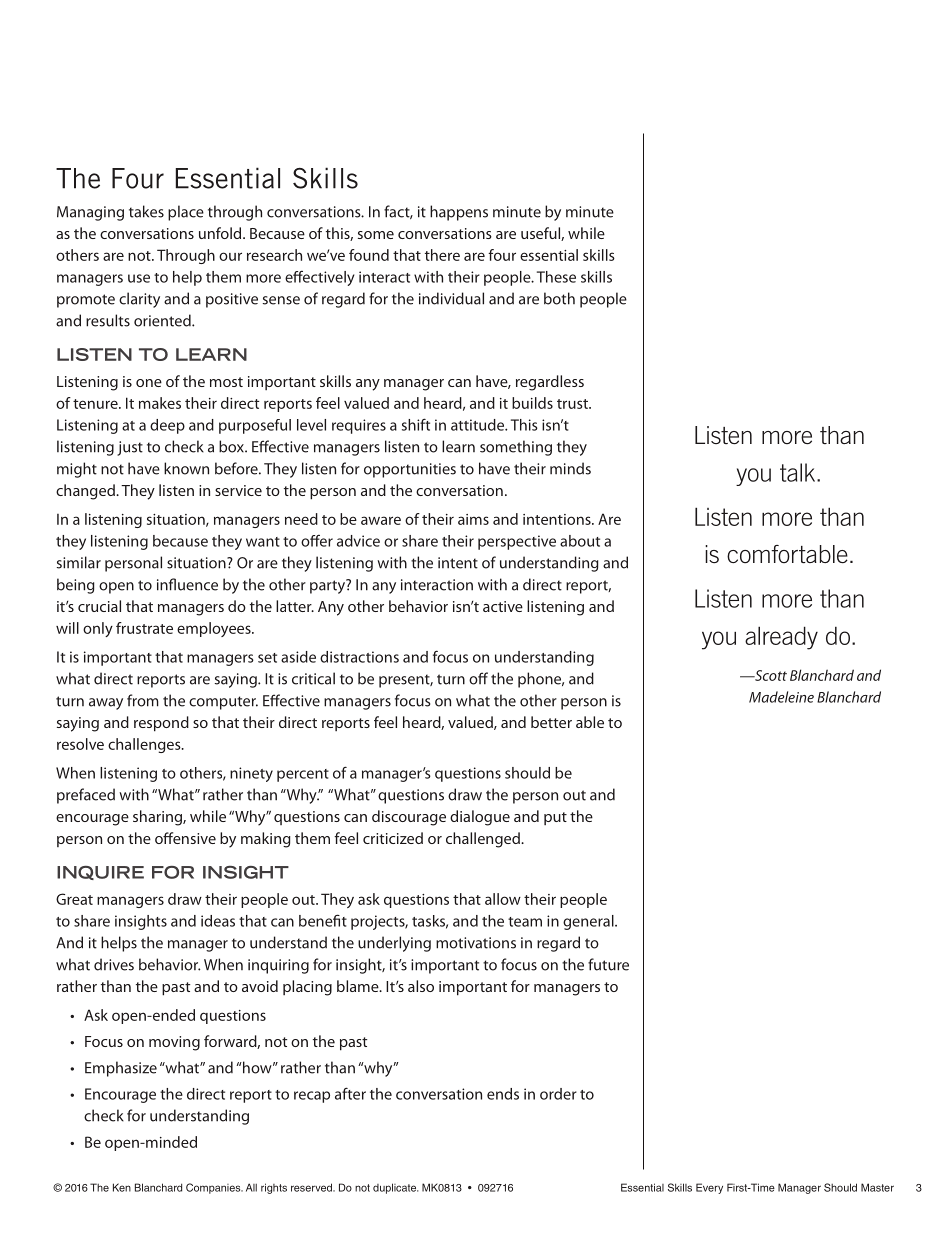 The width and height of the screenshot is (952, 1233). I want to click on influence, so click(187, 584).
